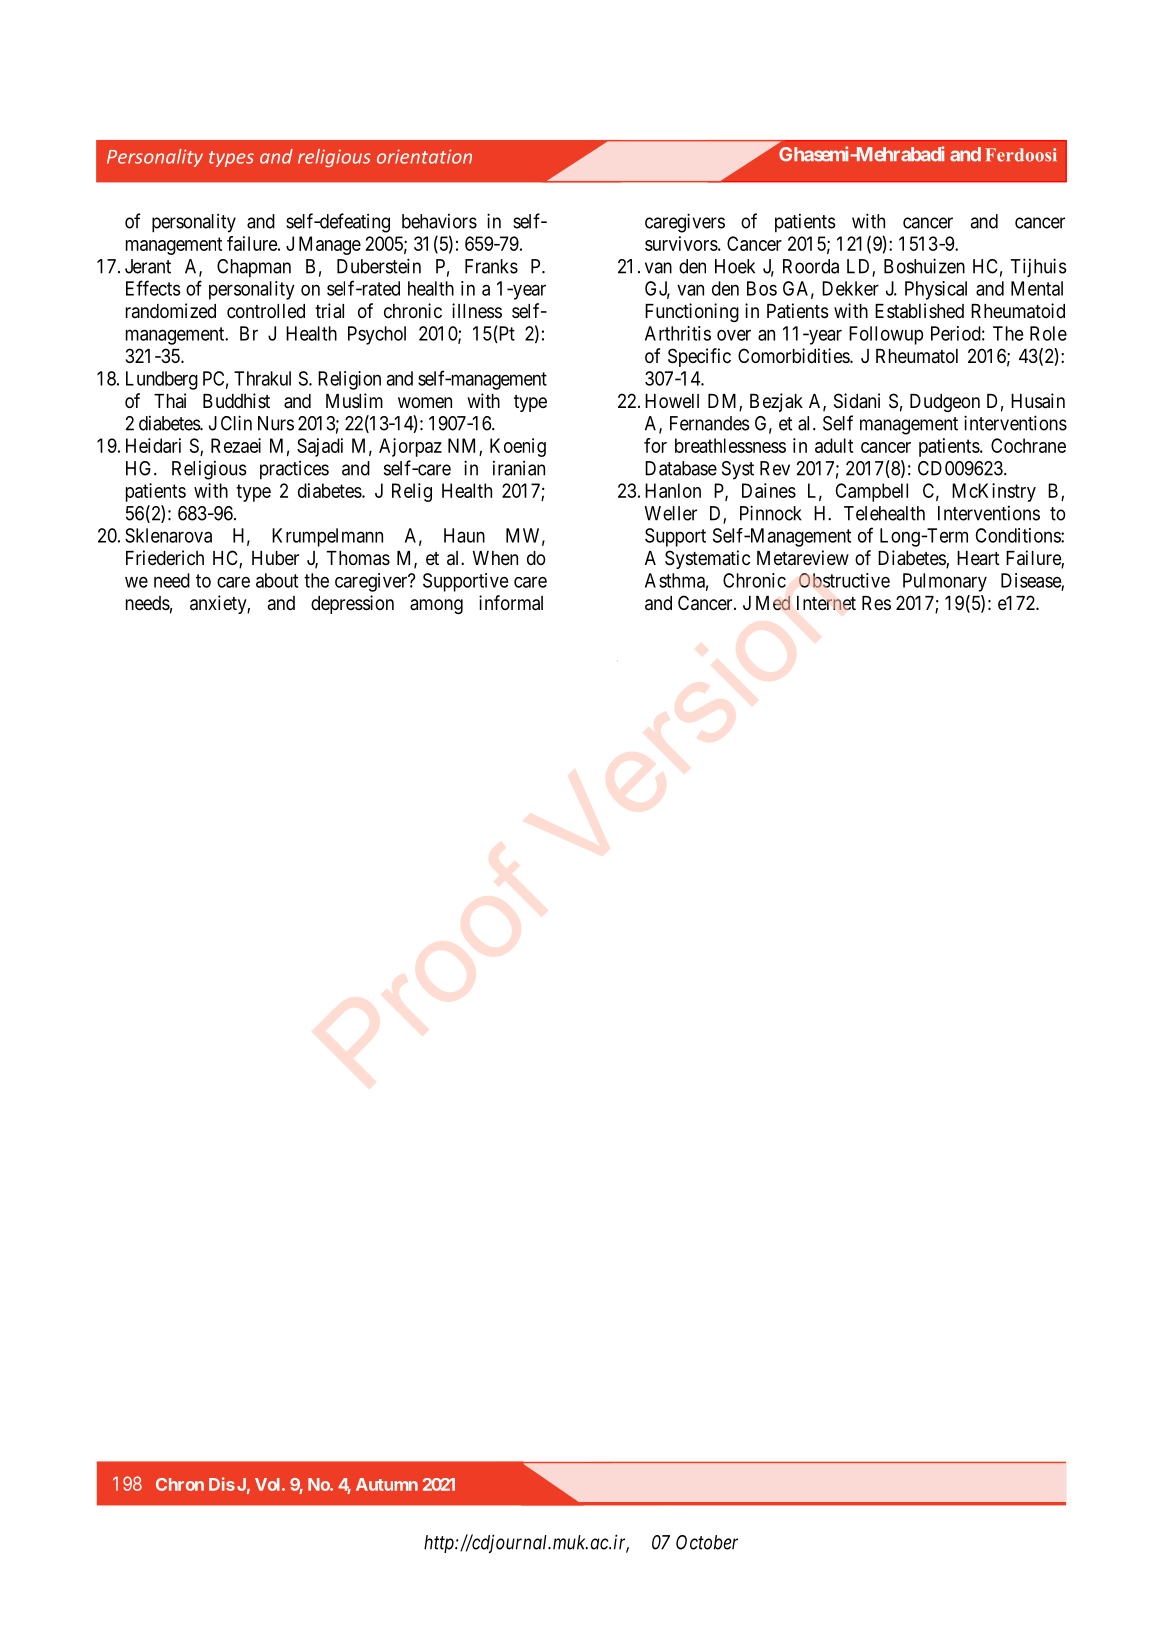 The width and height of the screenshot is (1163, 1645). Describe the element at coordinates (945, 582) in the screenshot. I see `Pulmonary` at that location.
